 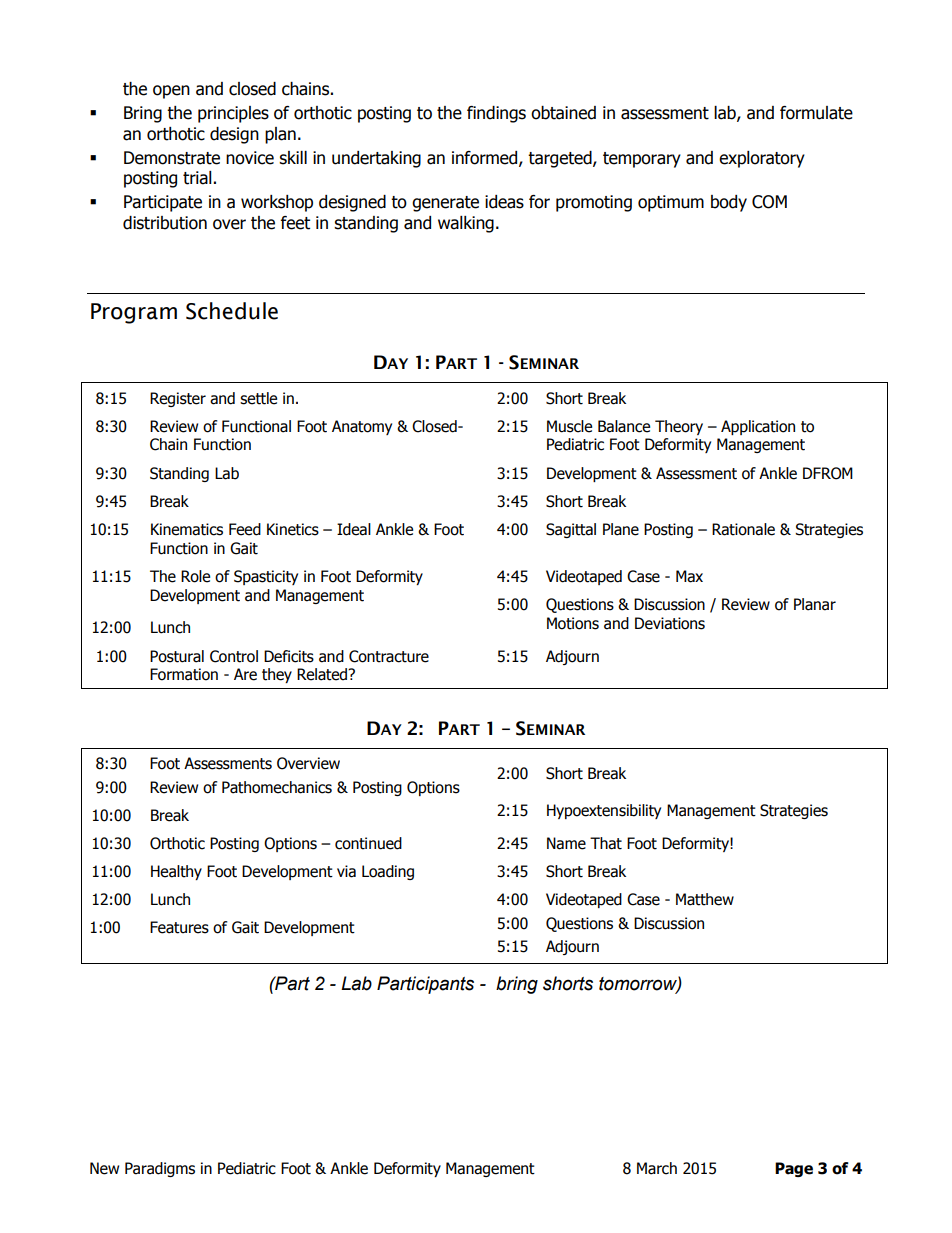 What do you see at coordinates (233, 114) in the page?
I see `principles` at bounding box center [233, 114].
